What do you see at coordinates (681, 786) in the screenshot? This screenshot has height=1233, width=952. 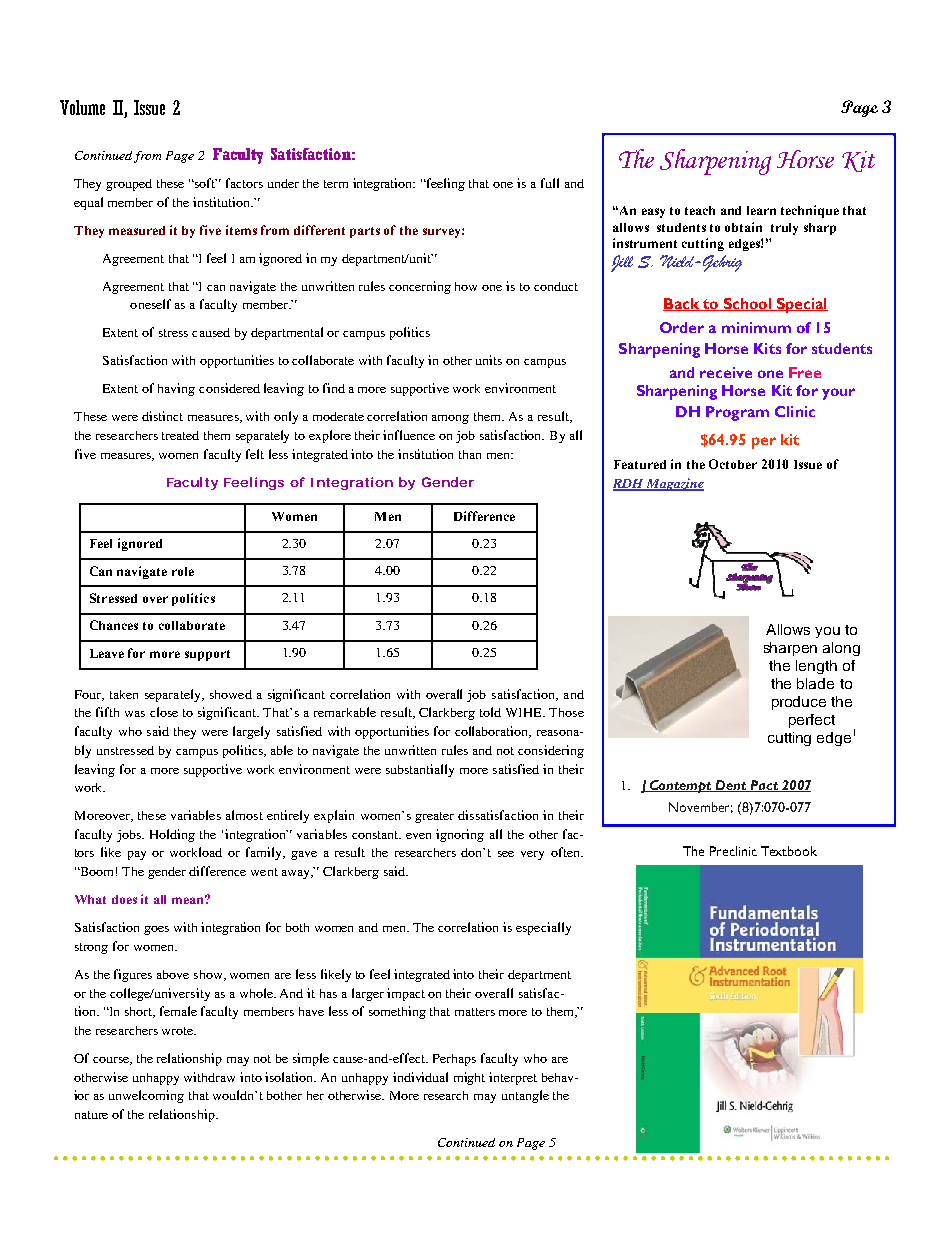 I see `Contempt` at bounding box center [681, 786].
